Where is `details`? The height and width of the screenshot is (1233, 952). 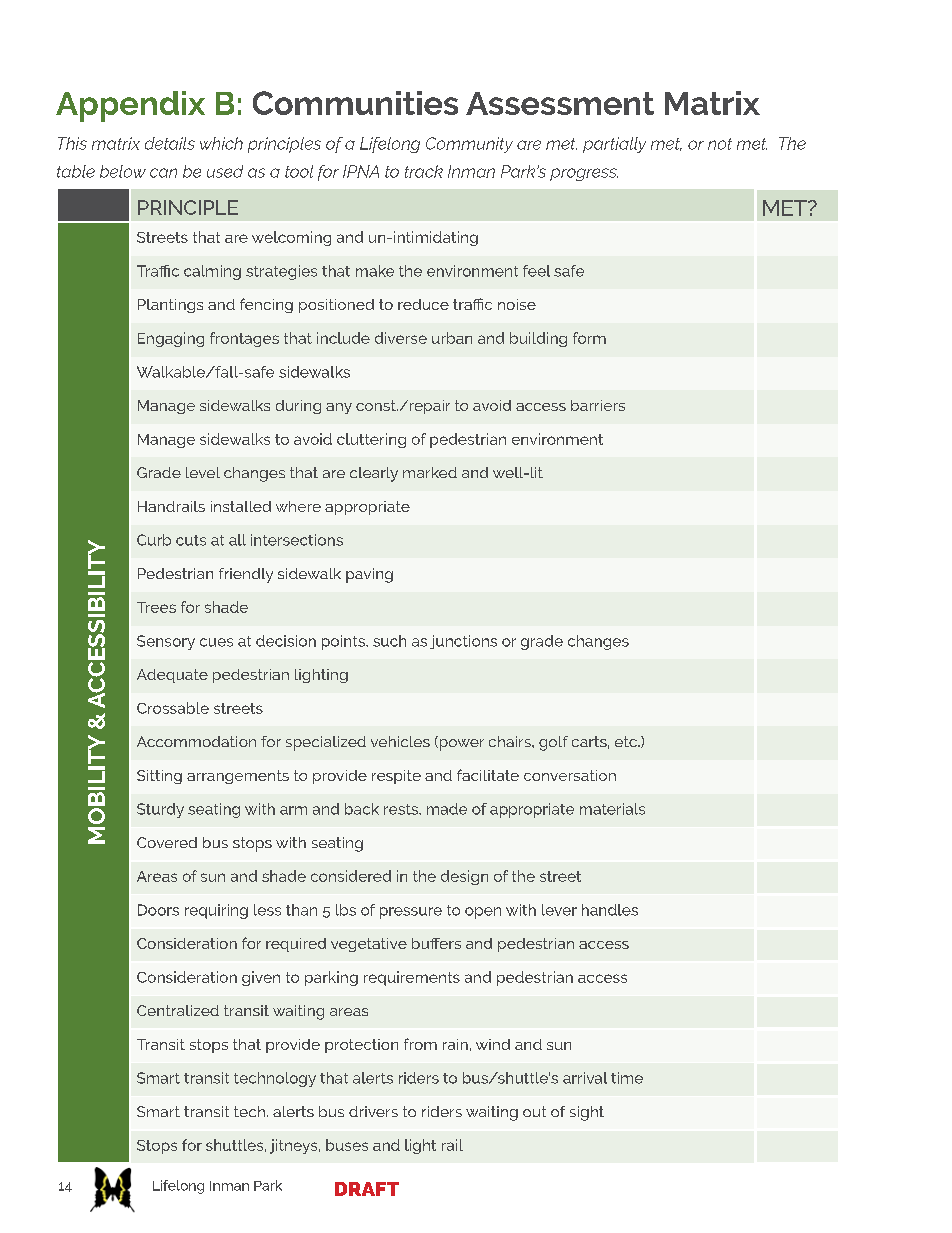
details is located at coordinates (170, 143).
